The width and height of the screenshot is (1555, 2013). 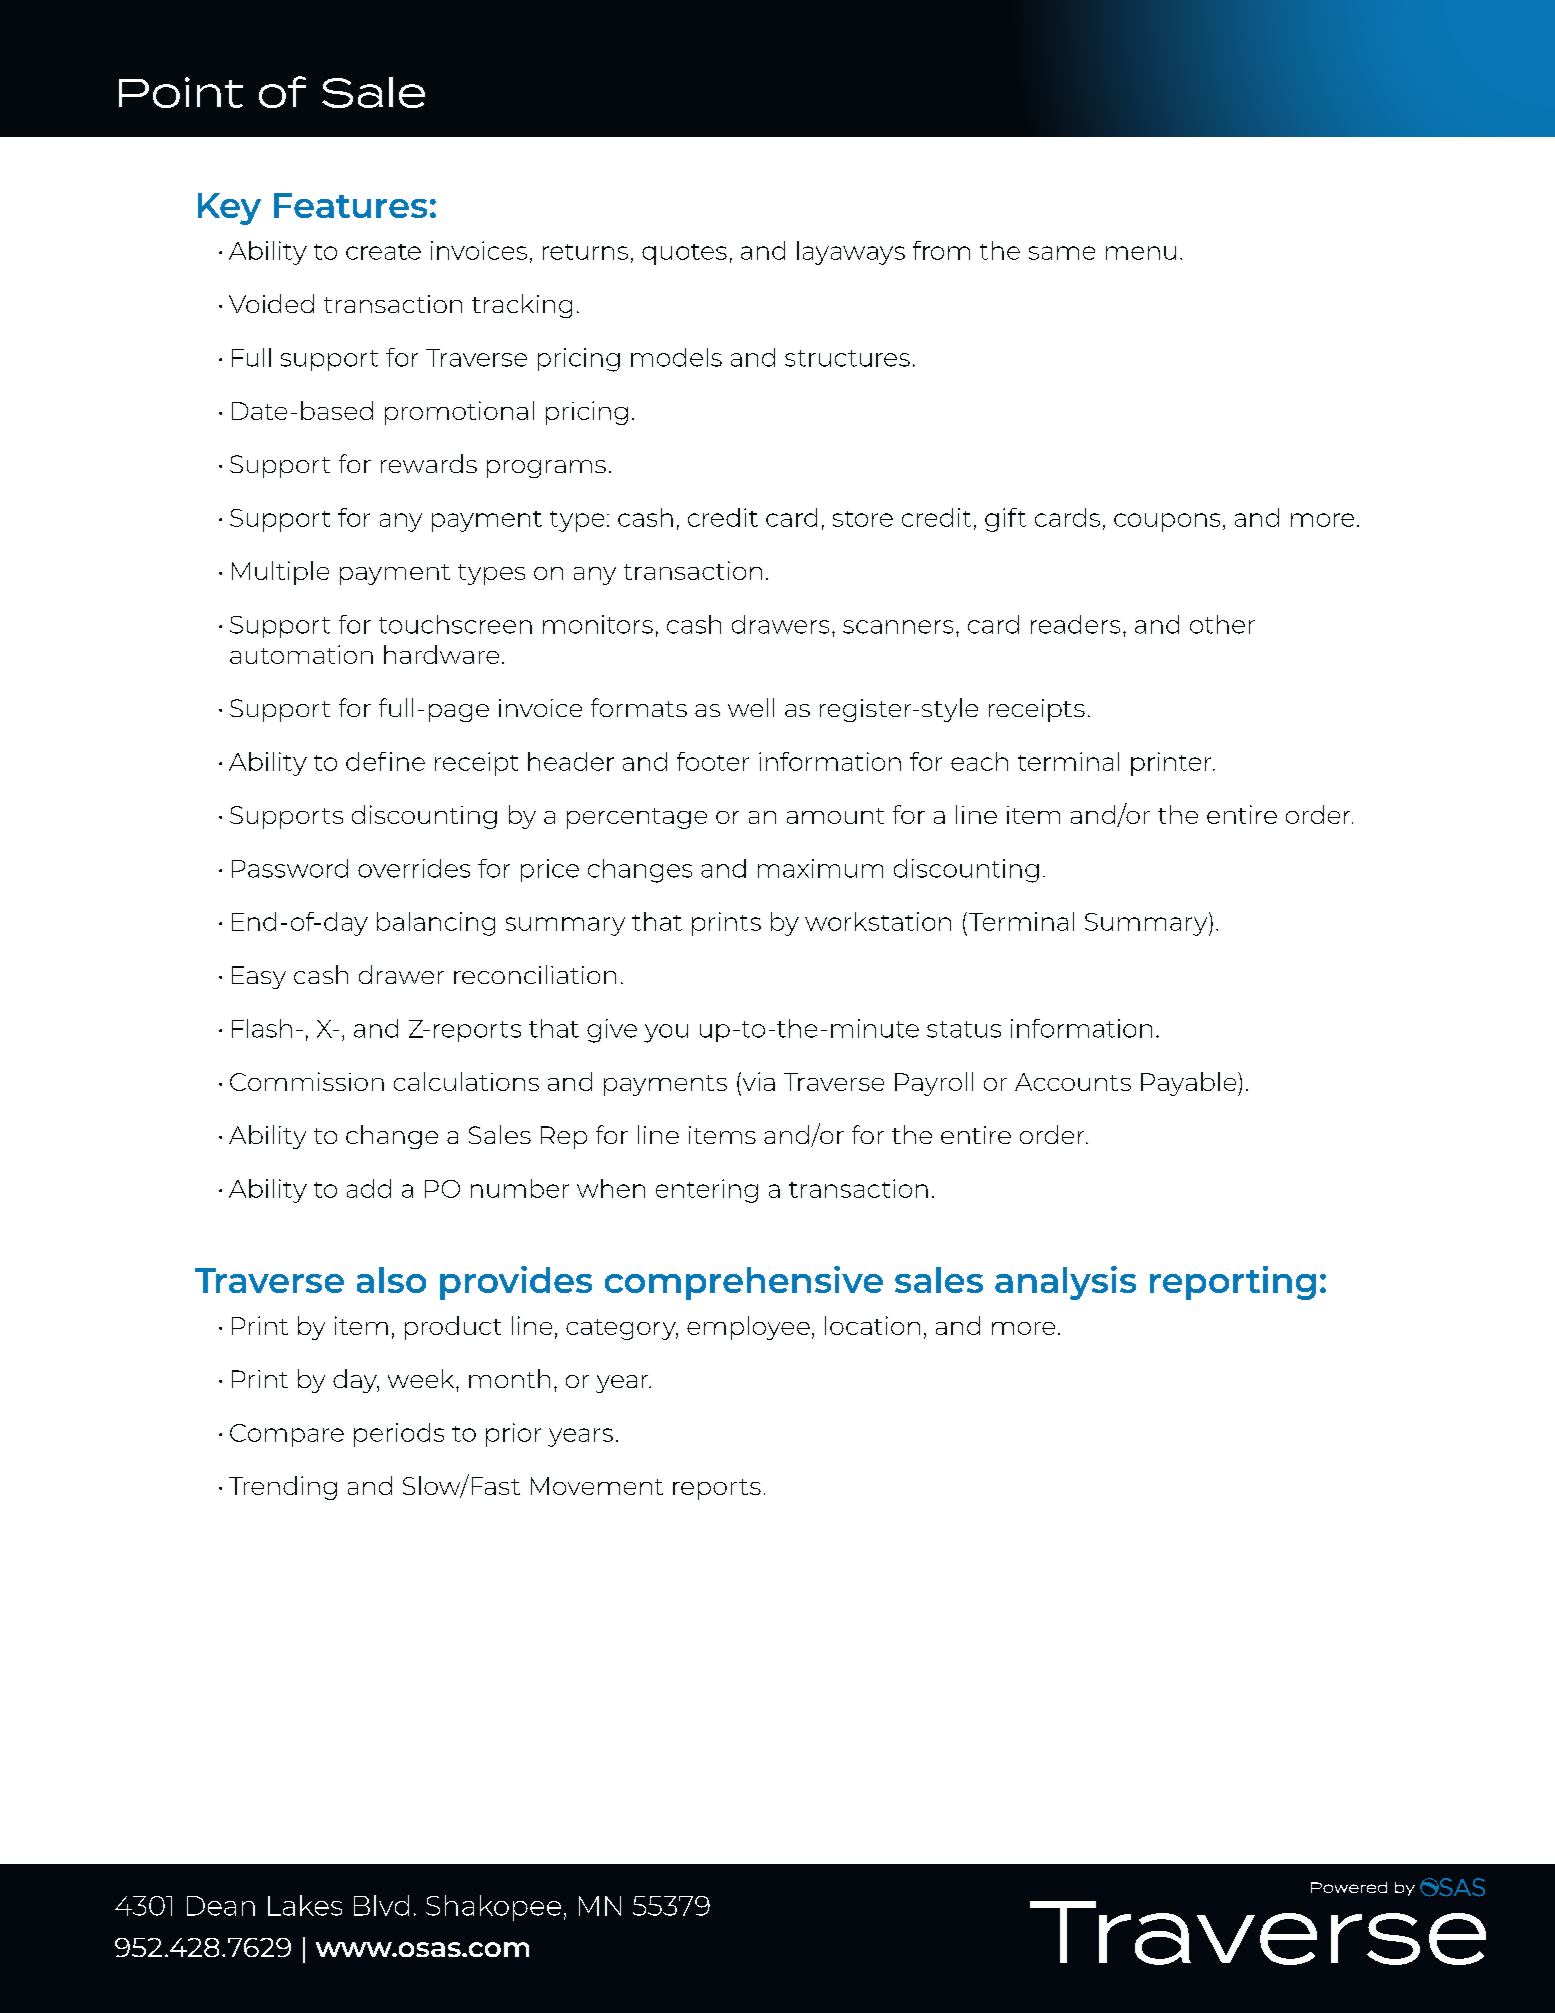 What do you see at coordinates (1065, 1283) in the screenshot?
I see `analysis` at bounding box center [1065, 1283].
